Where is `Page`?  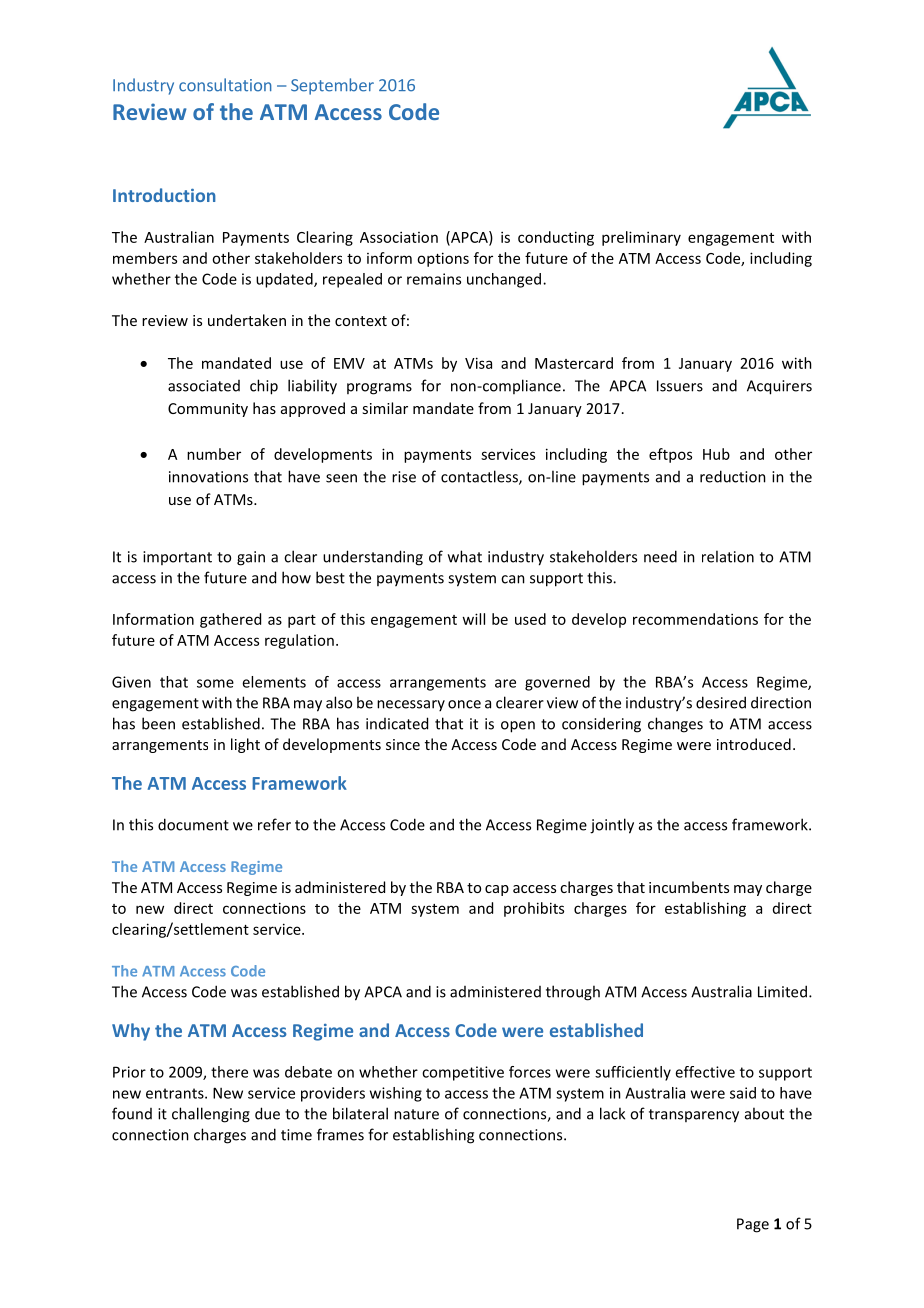 Page is located at coordinates (753, 1225).
